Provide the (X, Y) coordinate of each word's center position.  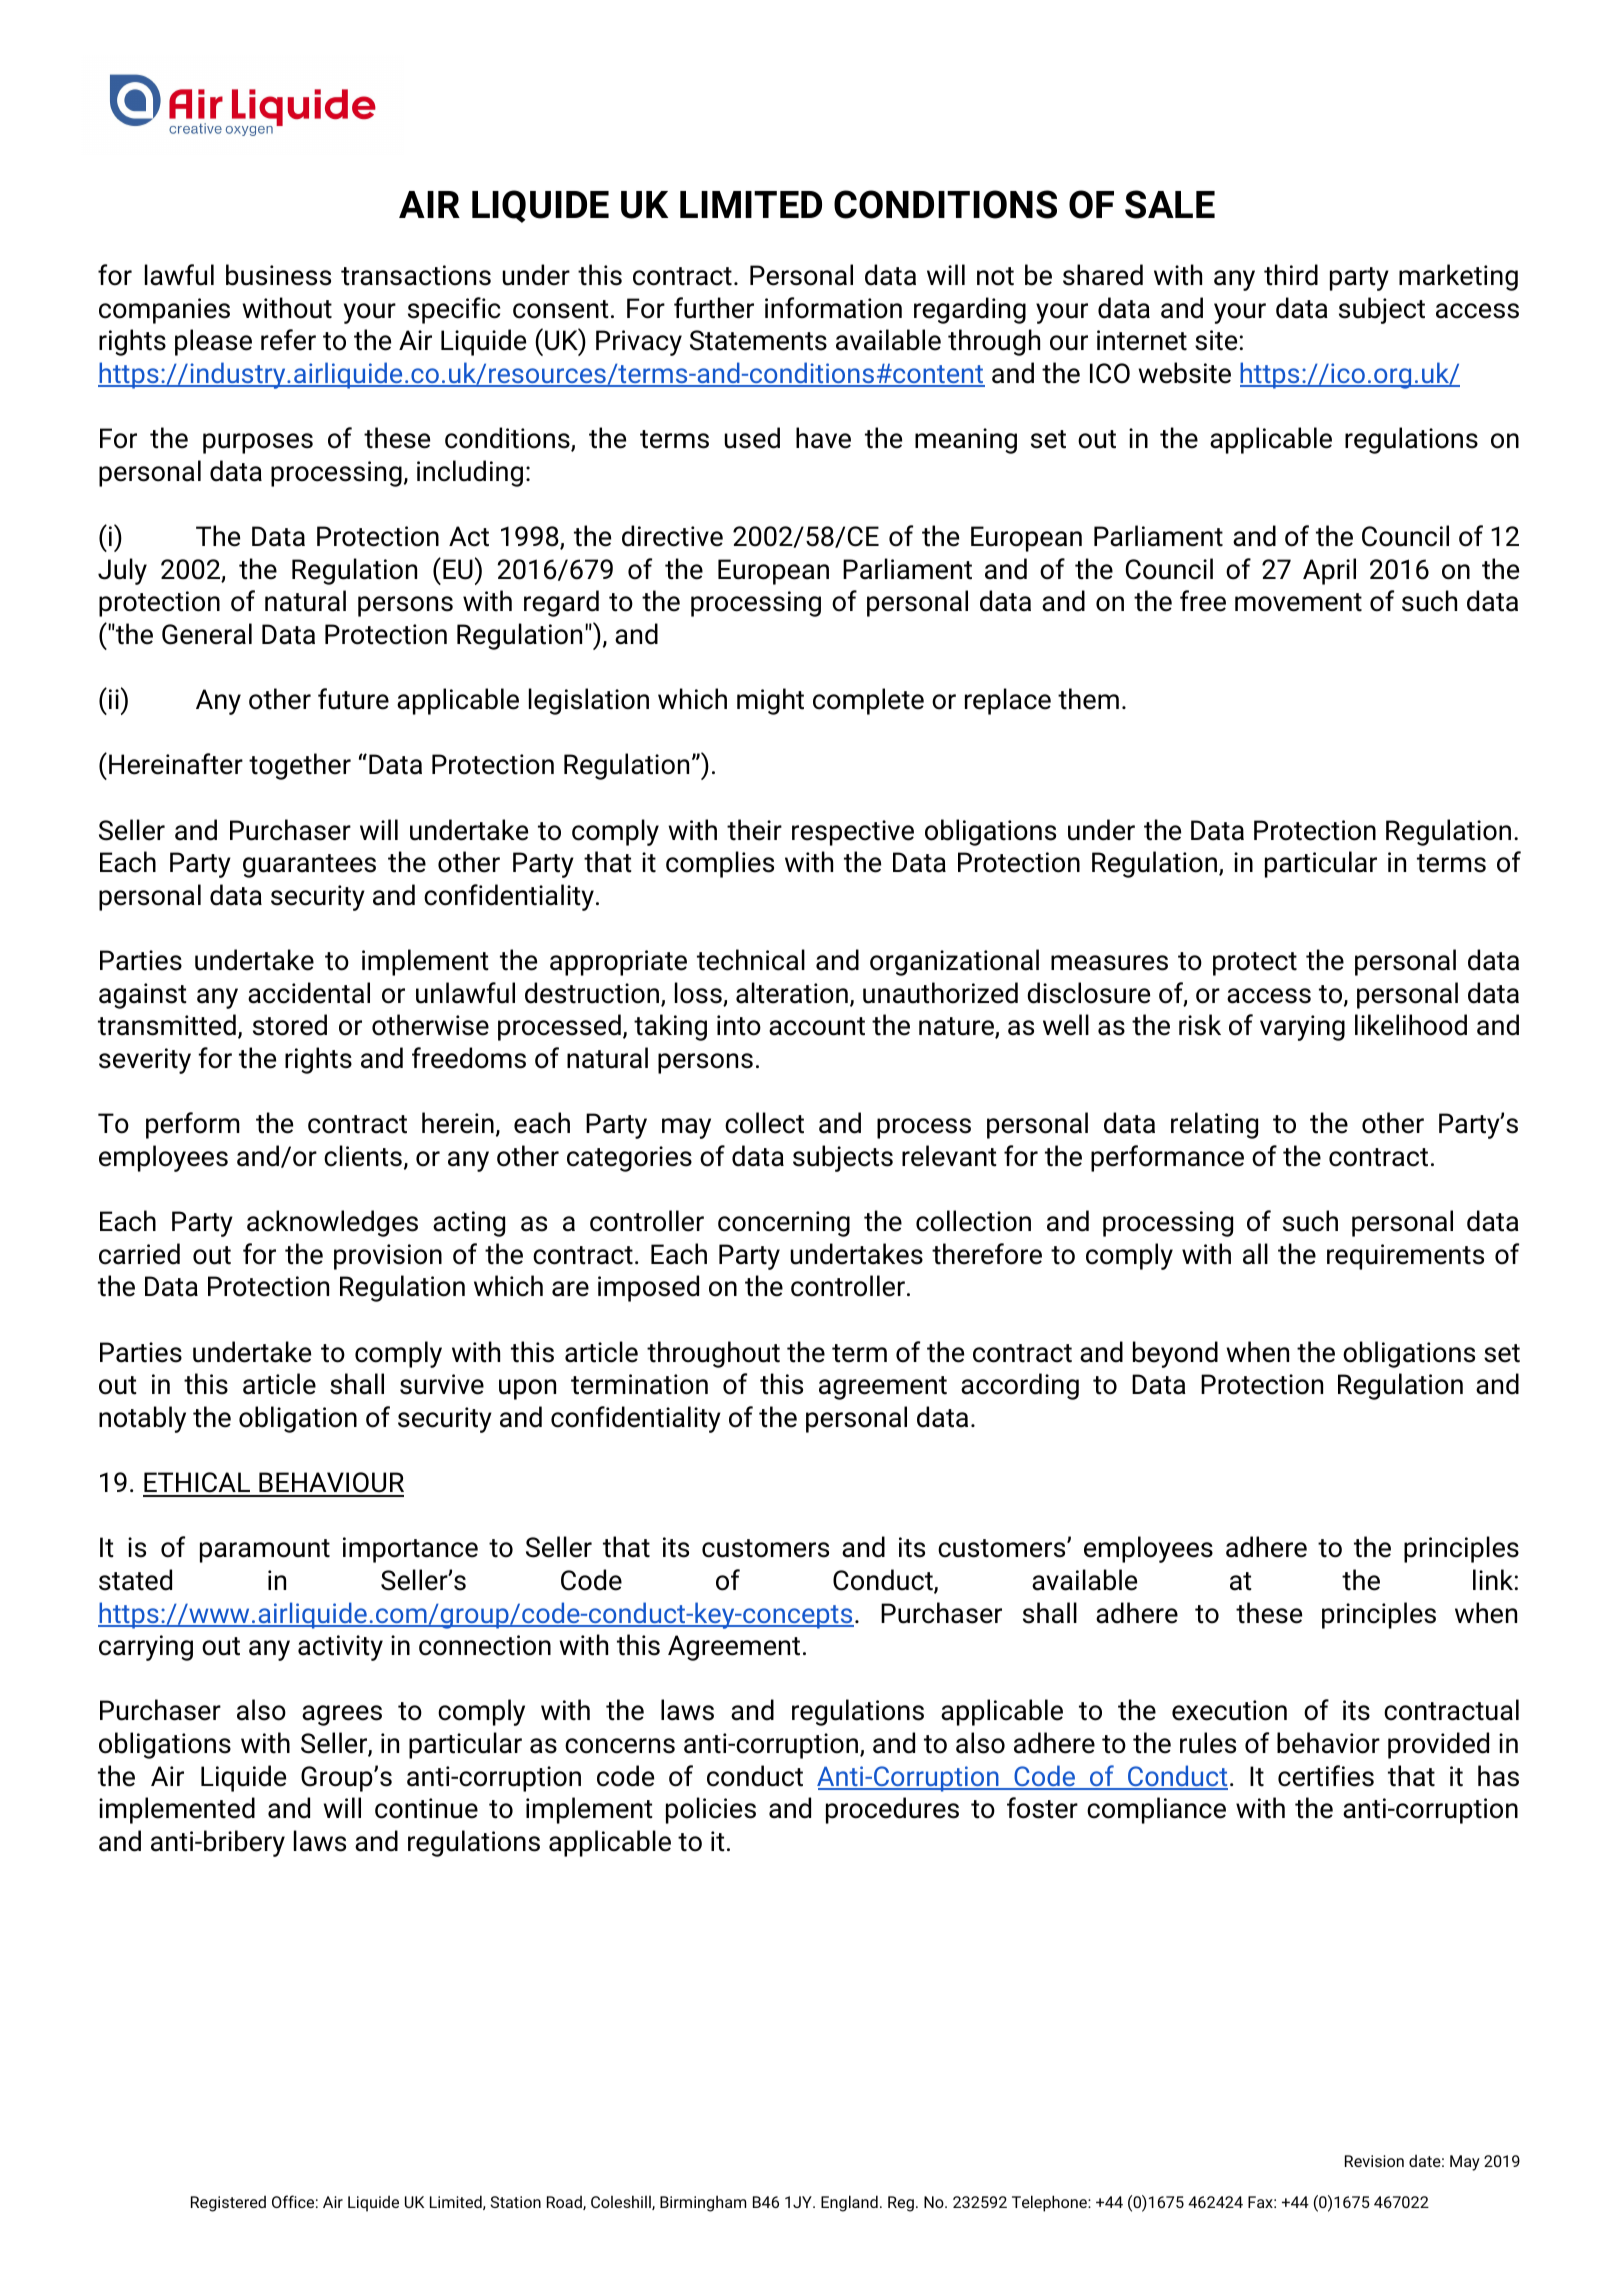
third (1291, 275)
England (849, 2203)
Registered (228, 2204)
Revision (1374, 2161)
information (833, 308)
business (278, 275)
